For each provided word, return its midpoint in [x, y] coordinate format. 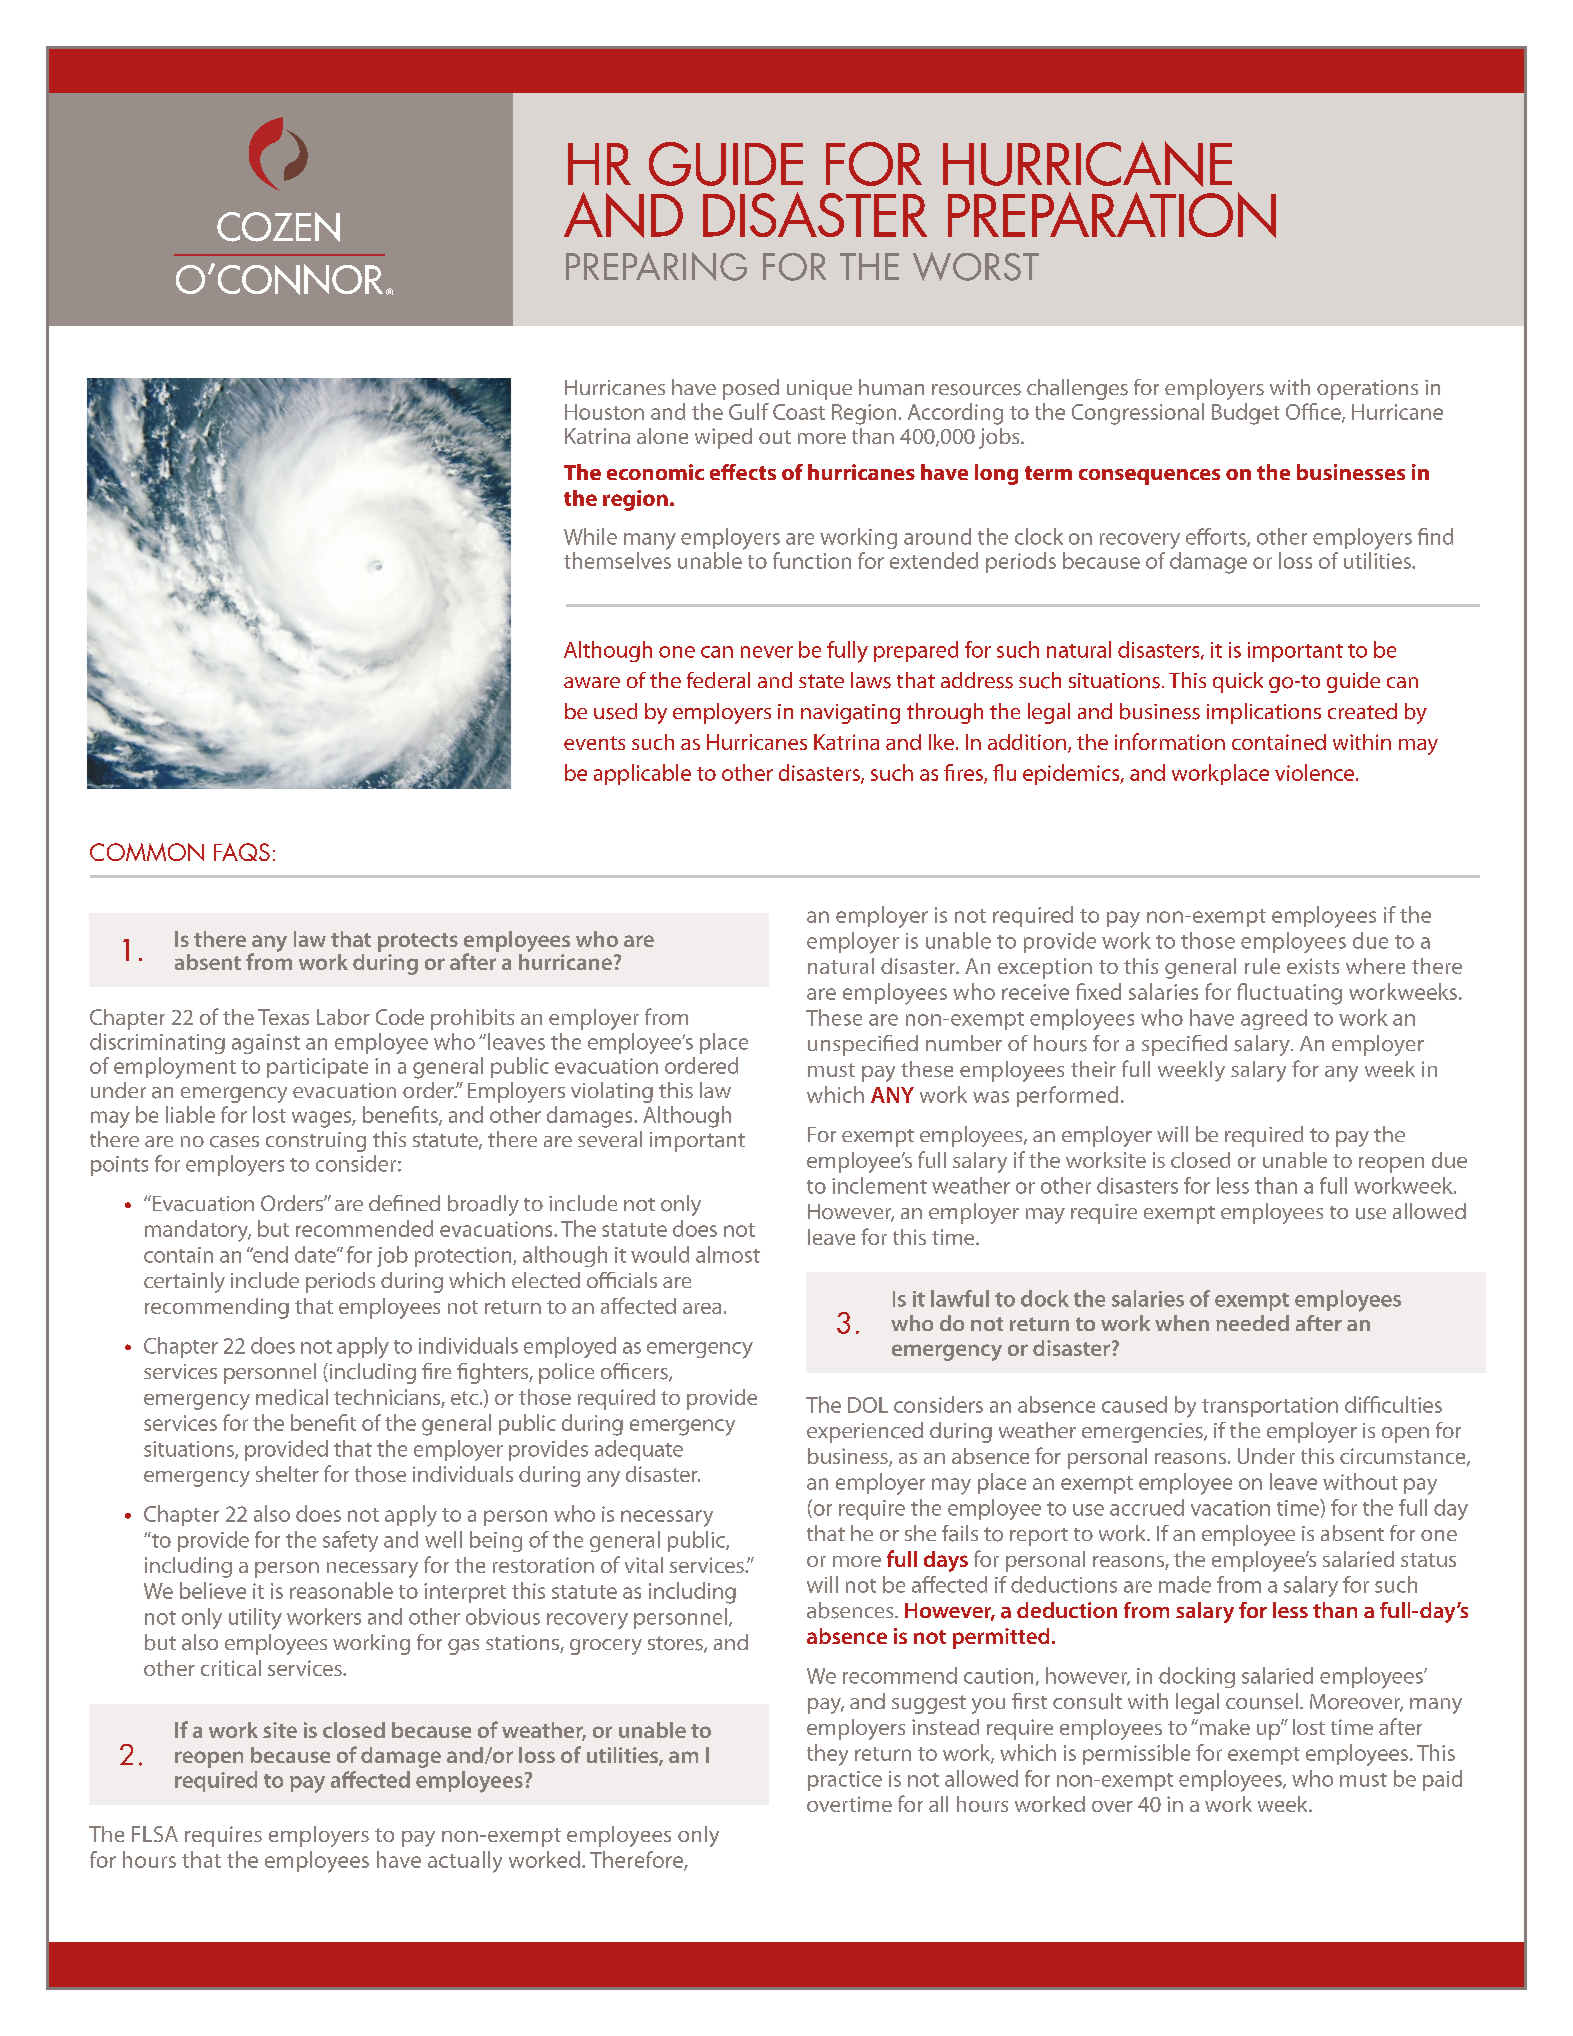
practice [845, 1781]
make [1223, 1727]
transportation [1270, 1407]
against [266, 1044]
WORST [976, 266]
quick [1238, 682]
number [964, 1043]
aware [592, 682]
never [767, 652]
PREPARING [656, 266]
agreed [1274, 1019]
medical [292, 1397]
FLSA [155, 1834]
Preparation [1112, 215]
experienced [865, 1432]
